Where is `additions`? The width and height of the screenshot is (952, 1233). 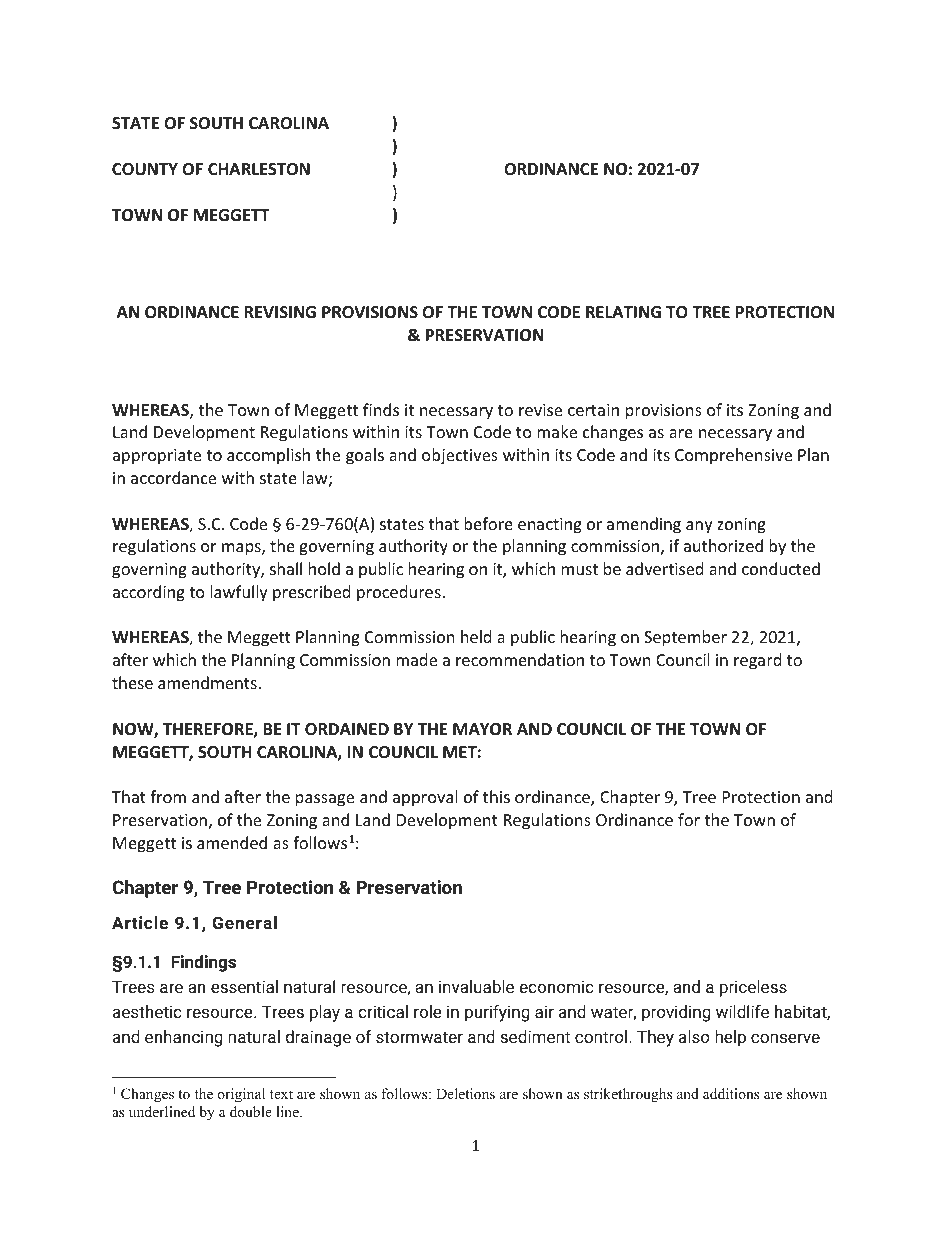 additions is located at coordinates (731, 1093).
